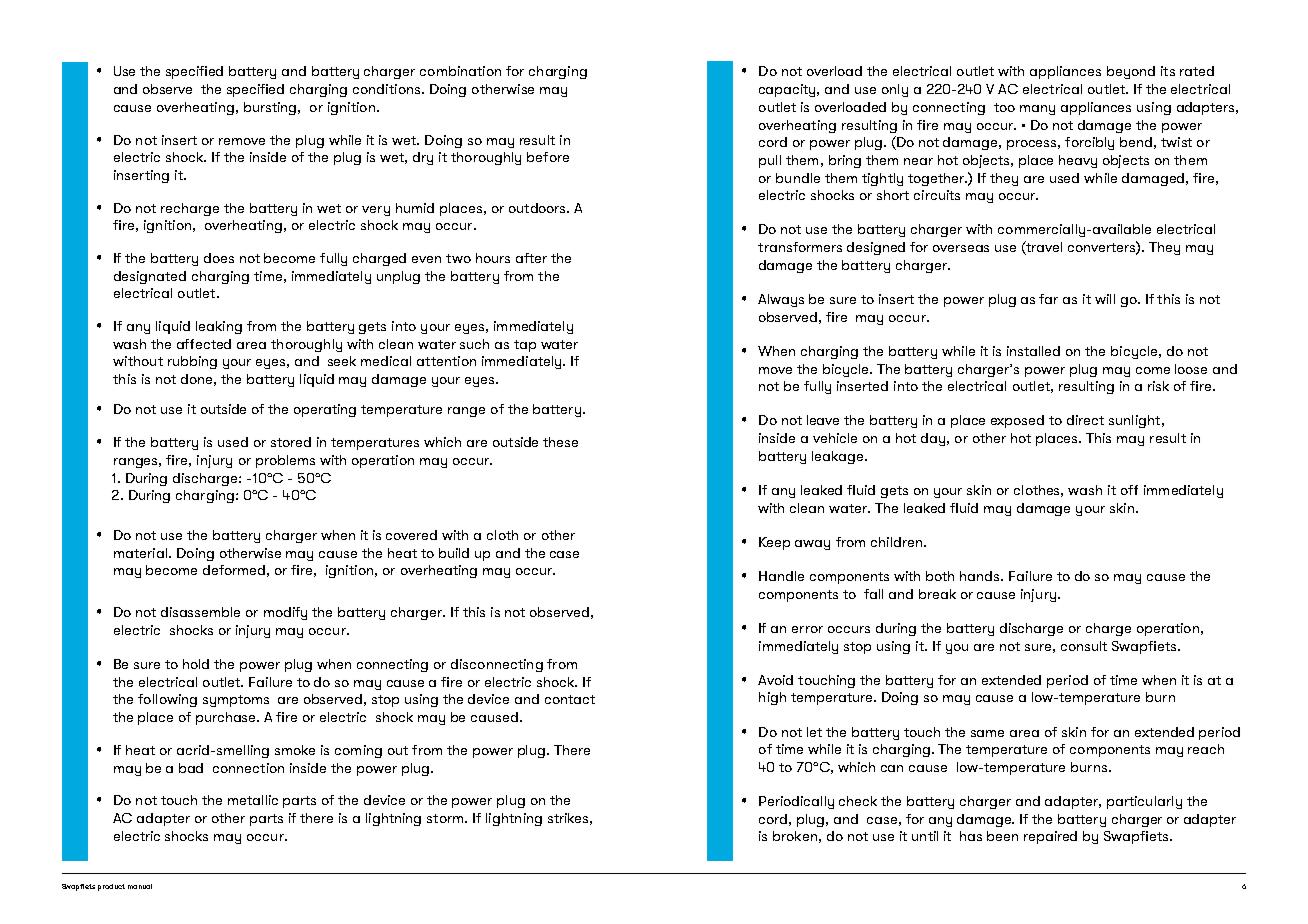 The image size is (1308, 924). I want to click on problems, so click(285, 461).
